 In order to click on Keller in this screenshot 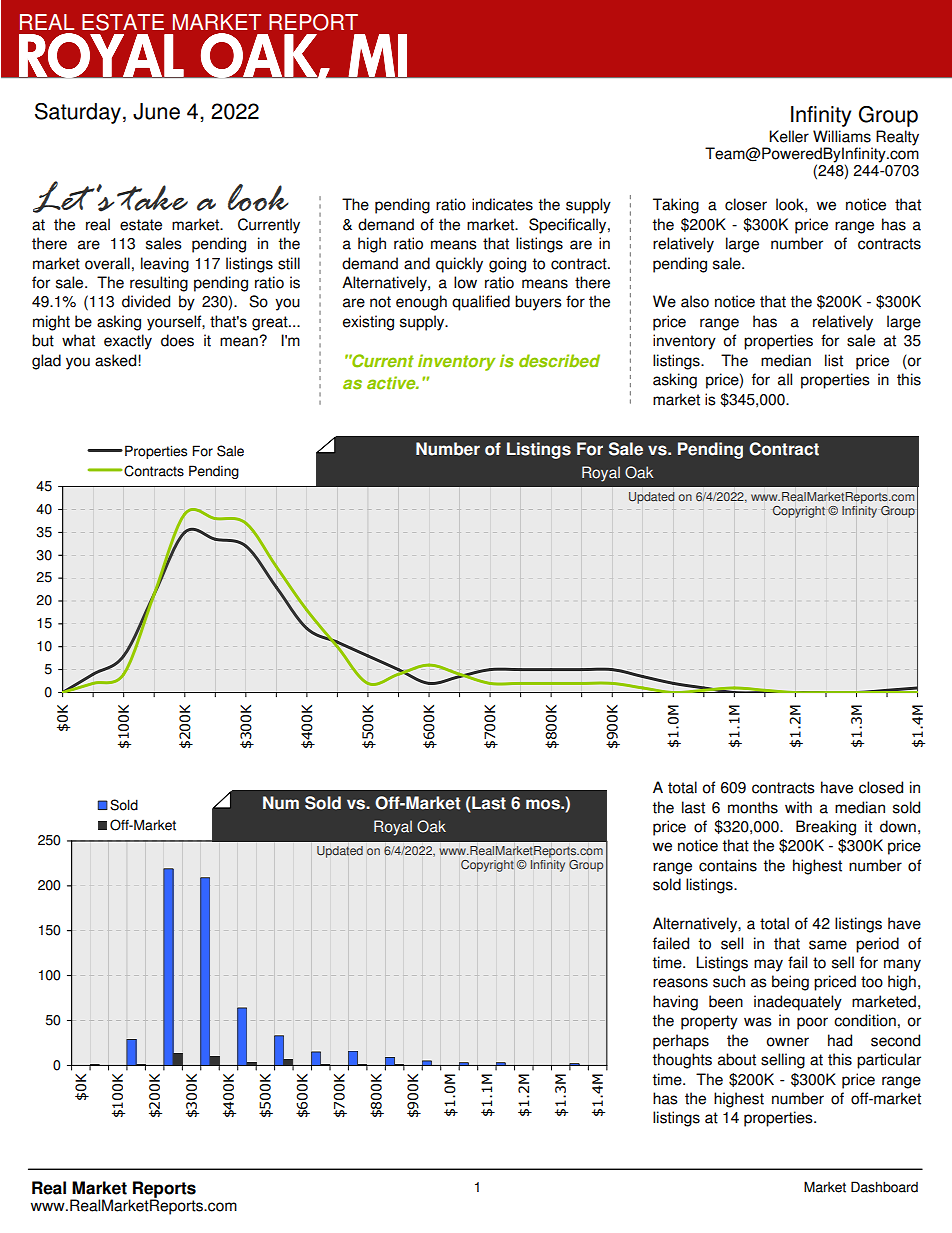, I will do `click(789, 136)`.
